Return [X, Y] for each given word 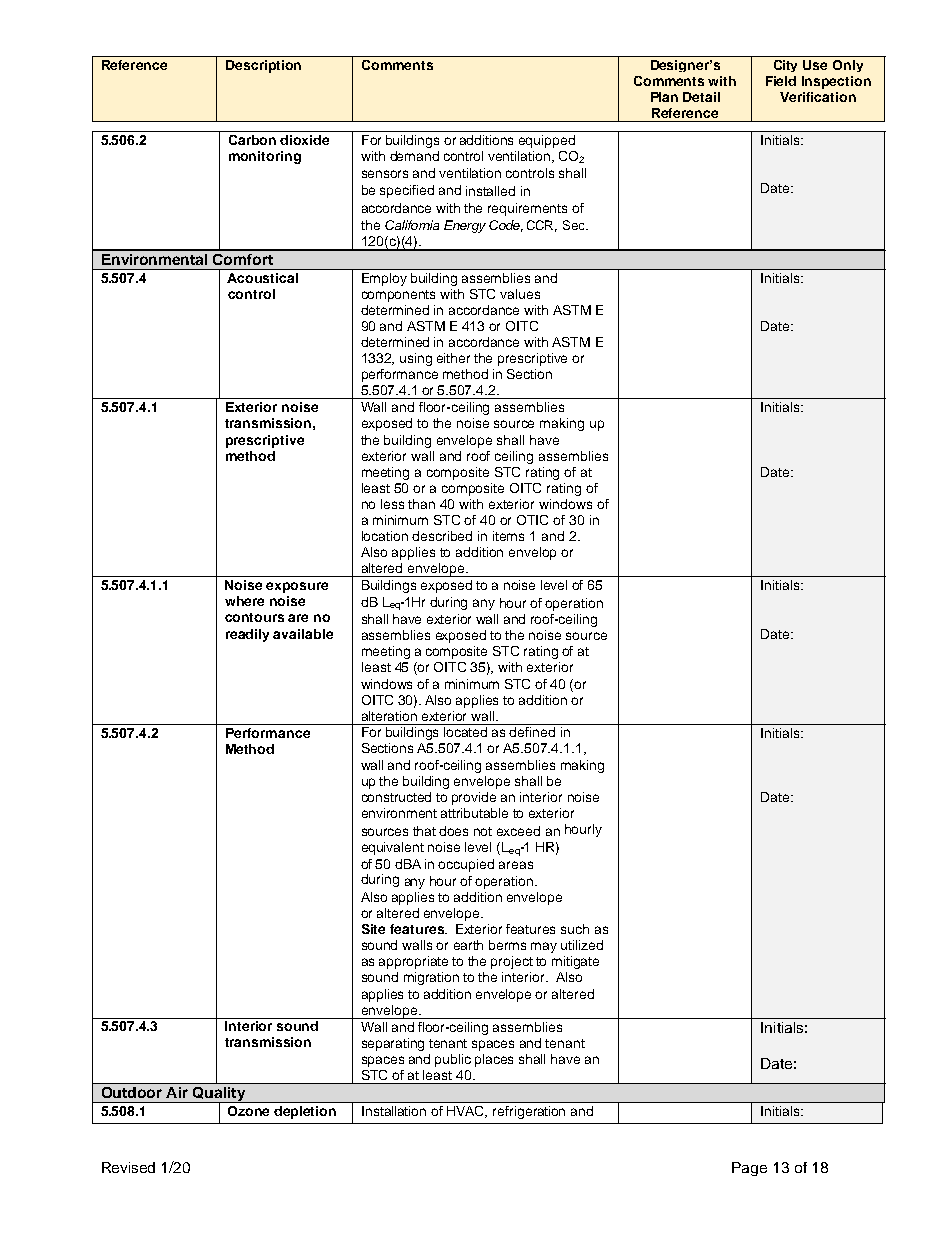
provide [474, 798]
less [392, 504]
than [421, 504]
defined [532, 732]
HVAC [467, 1112]
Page [749, 1169]
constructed [396, 797]
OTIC [532, 520]
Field [781, 81]
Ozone [248, 1111]
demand [414, 156]
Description [263, 66]
